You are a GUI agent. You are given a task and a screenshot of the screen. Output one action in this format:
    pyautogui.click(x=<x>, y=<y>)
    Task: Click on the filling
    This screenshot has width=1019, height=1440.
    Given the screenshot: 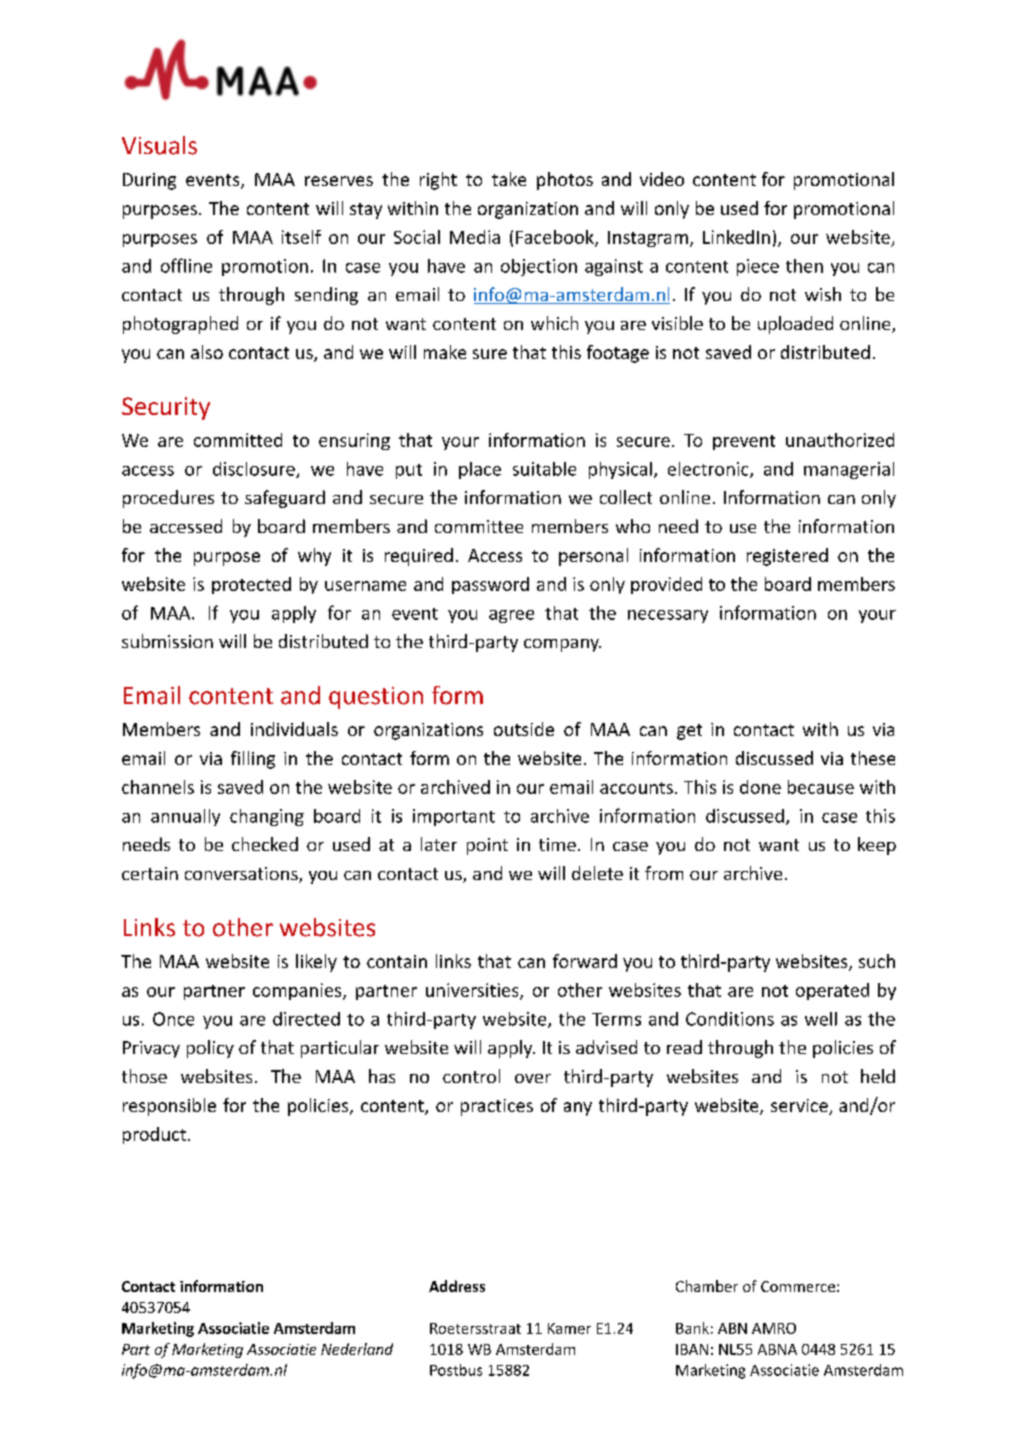 What is the action you would take?
    pyautogui.click(x=253, y=760)
